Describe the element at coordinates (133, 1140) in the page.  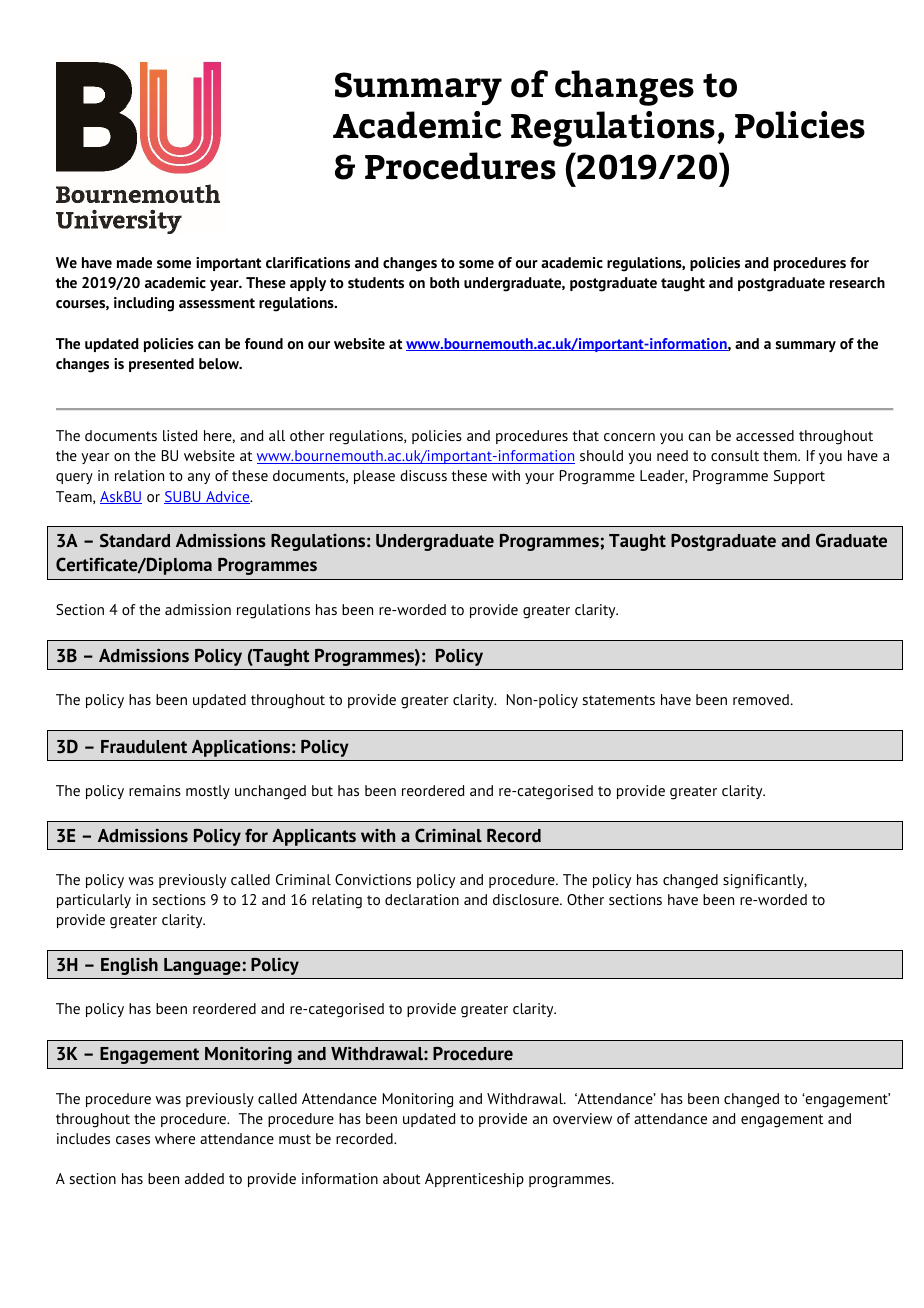
I see `cases` at that location.
